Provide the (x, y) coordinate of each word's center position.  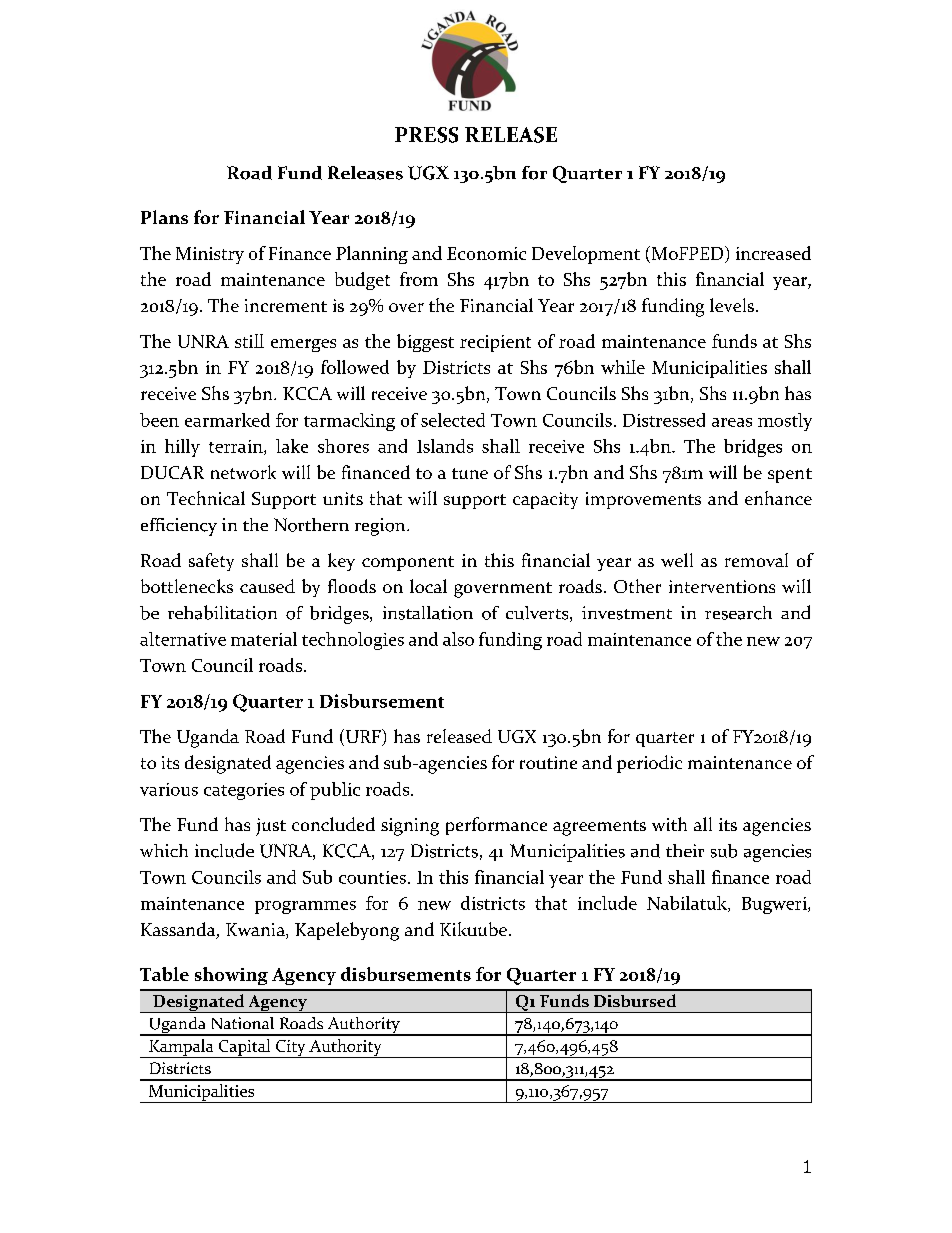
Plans (164, 217)
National (243, 1023)
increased (773, 253)
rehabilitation (222, 612)
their (685, 850)
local (428, 586)
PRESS (426, 135)
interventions (722, 586)
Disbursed (635, 1000)
